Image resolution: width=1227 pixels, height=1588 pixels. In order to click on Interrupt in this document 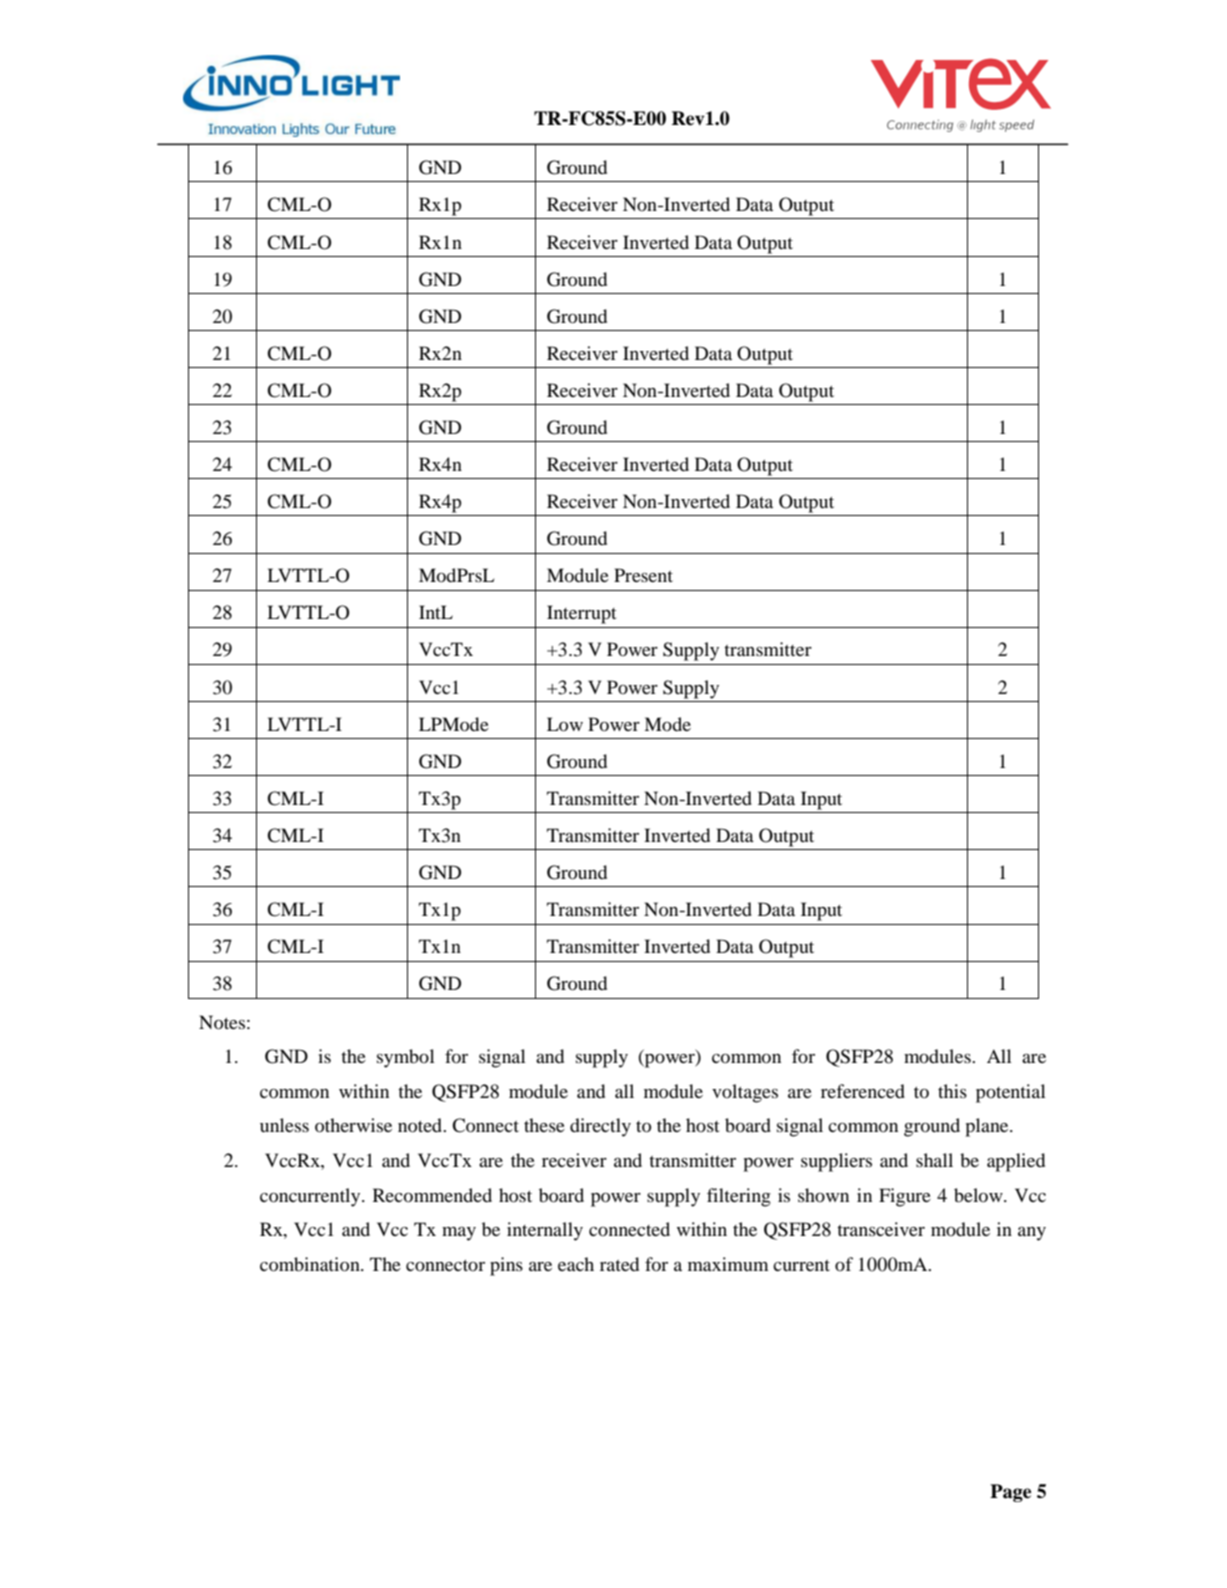, I will do `click(581, 614)`.
